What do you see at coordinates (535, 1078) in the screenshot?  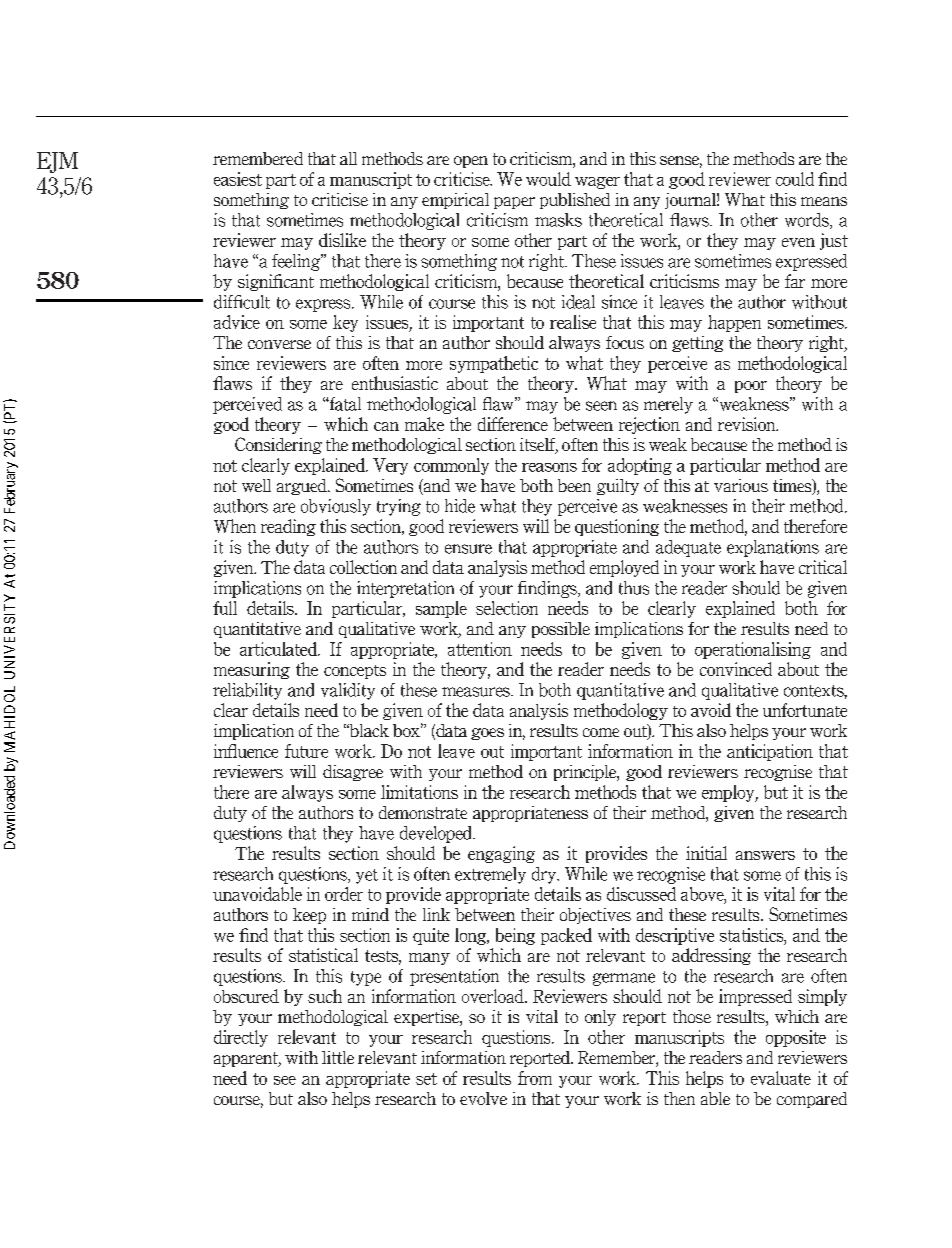 I see `from` at bounding box center [535, 1078].
